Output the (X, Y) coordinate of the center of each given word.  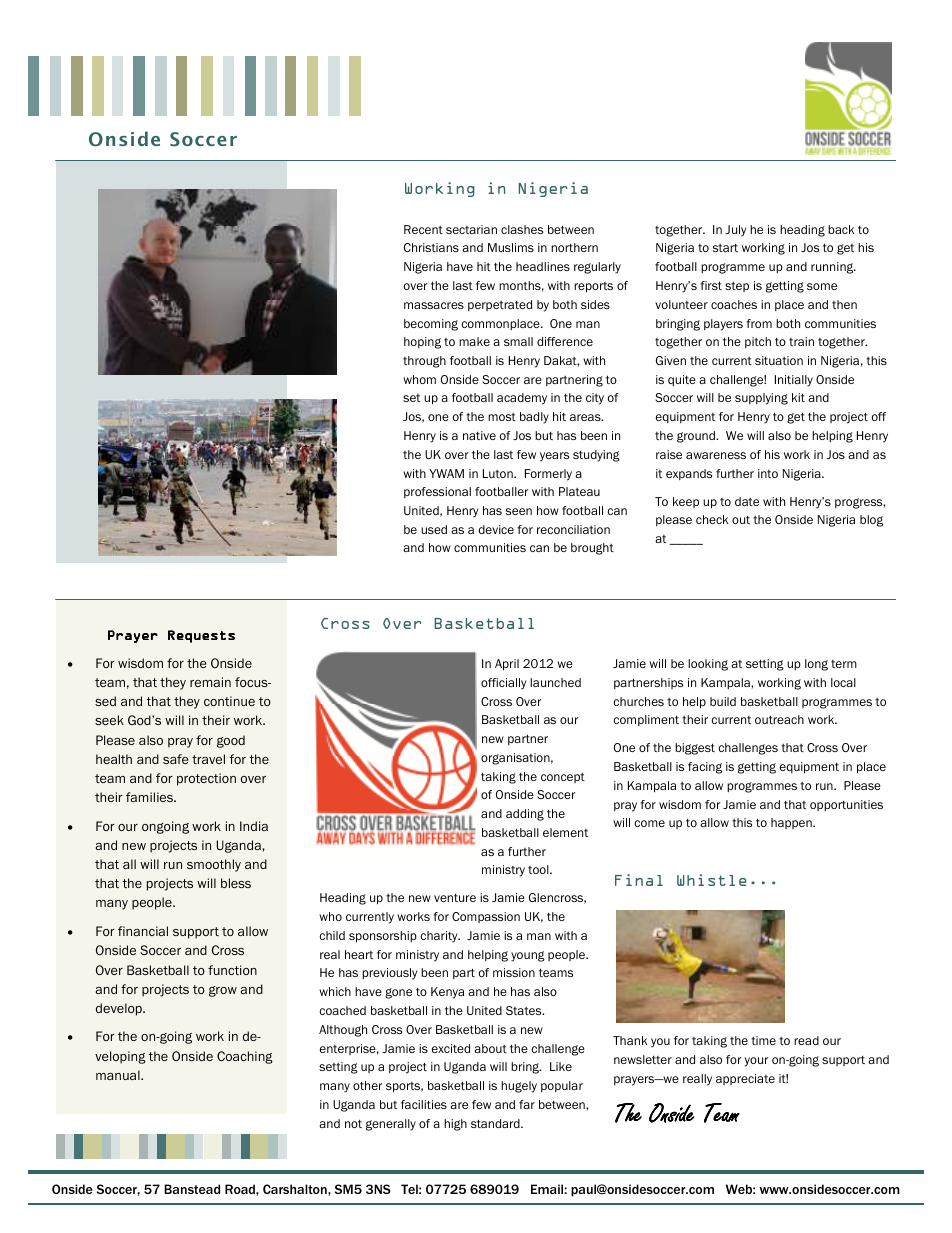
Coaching (245, 1057)
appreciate (745, 1079)
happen (792, 823)
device (496, 529)
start (725, 248)
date (747, 501)
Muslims (511, 247)
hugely (519, 1087)
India (254, 826)
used (434, 529)
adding (525, 815)
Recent (423, 229)
